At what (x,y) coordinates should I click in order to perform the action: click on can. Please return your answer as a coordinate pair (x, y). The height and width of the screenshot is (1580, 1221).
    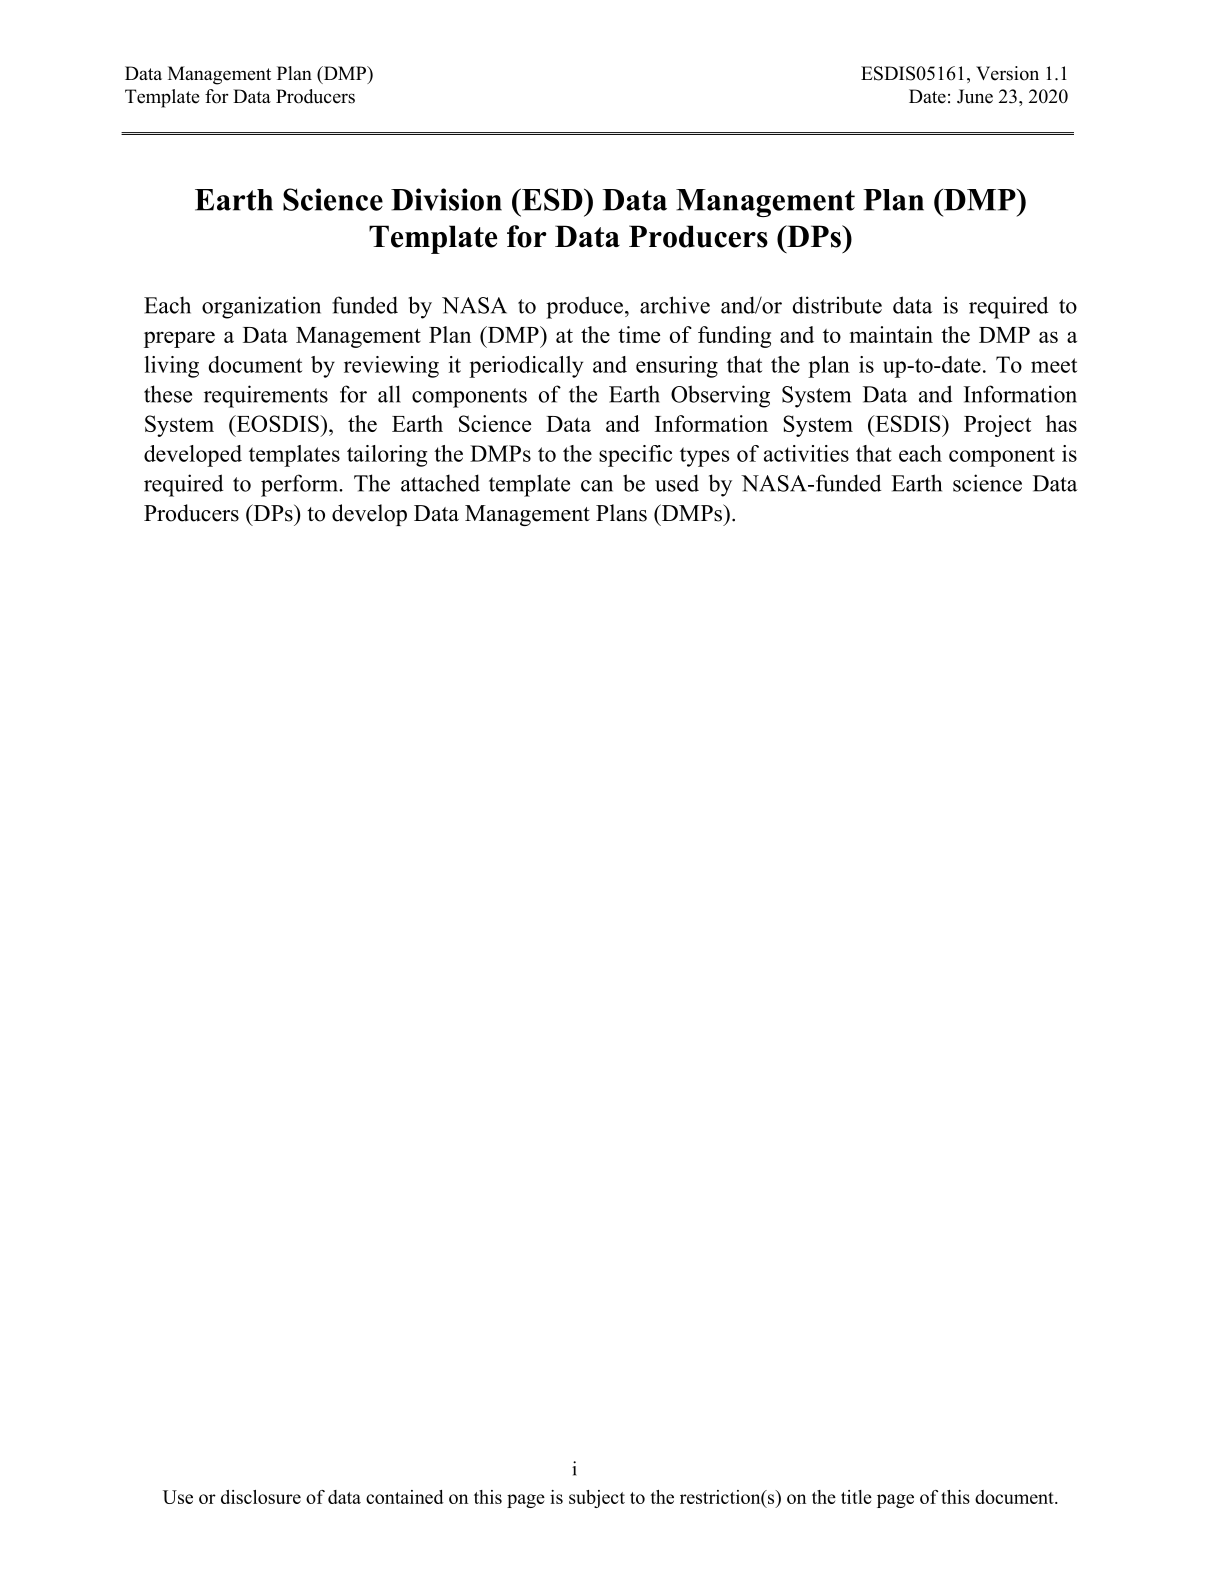
    Looking at the image, I should click on (597, 486).
